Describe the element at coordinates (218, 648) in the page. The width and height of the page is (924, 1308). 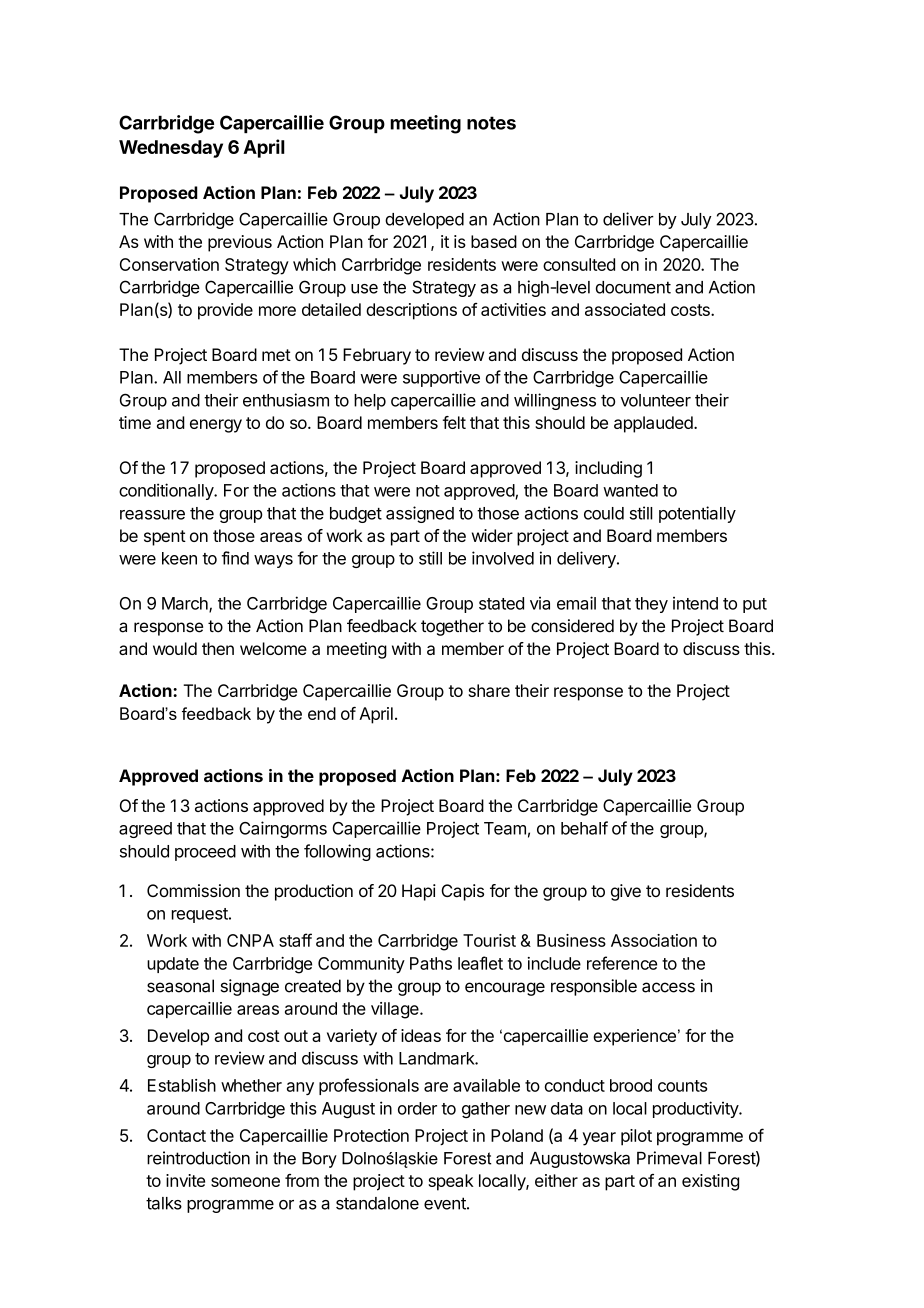
I see `then` at that location.
